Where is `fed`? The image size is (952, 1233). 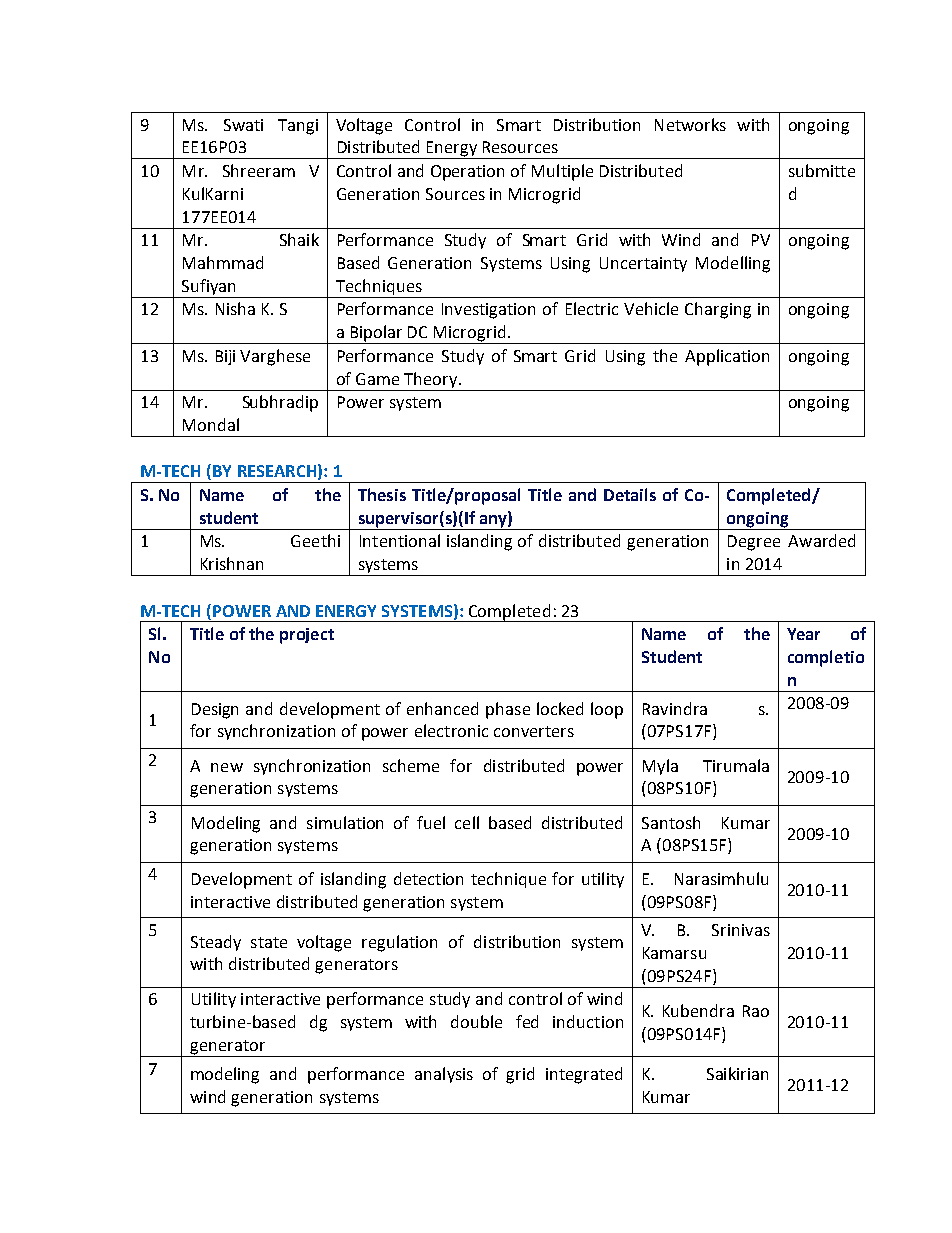
fed is located at coordinates (527, 1021).
